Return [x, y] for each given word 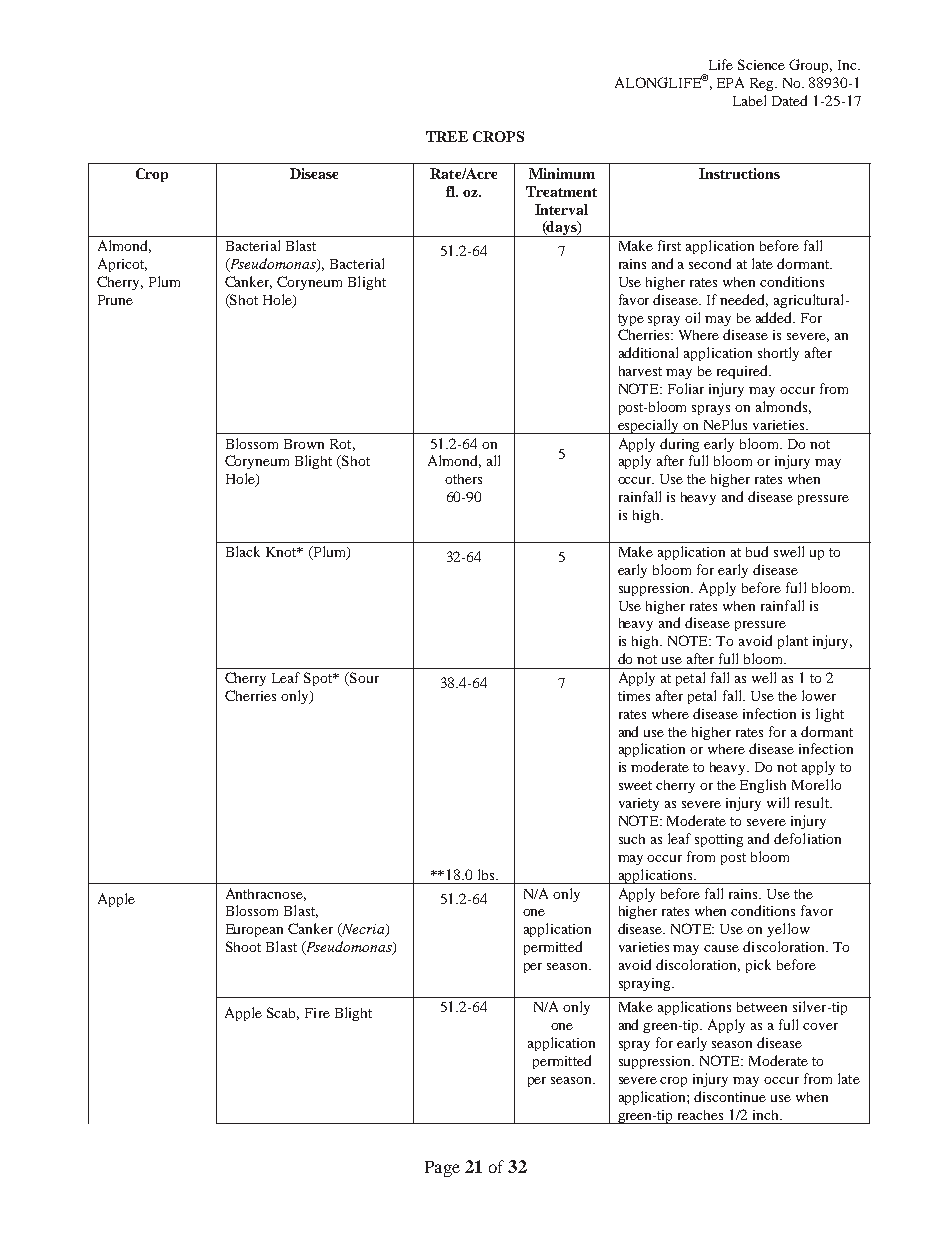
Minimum [562, 173]
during [679, 445]
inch [767, 1115]
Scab [283, 1013]
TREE [447, 136]
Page [442, 1169]
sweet [635, 785]
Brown [304, 444]
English [763, 786]
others [463, 479]
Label [749, 100]
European [254, 930]
